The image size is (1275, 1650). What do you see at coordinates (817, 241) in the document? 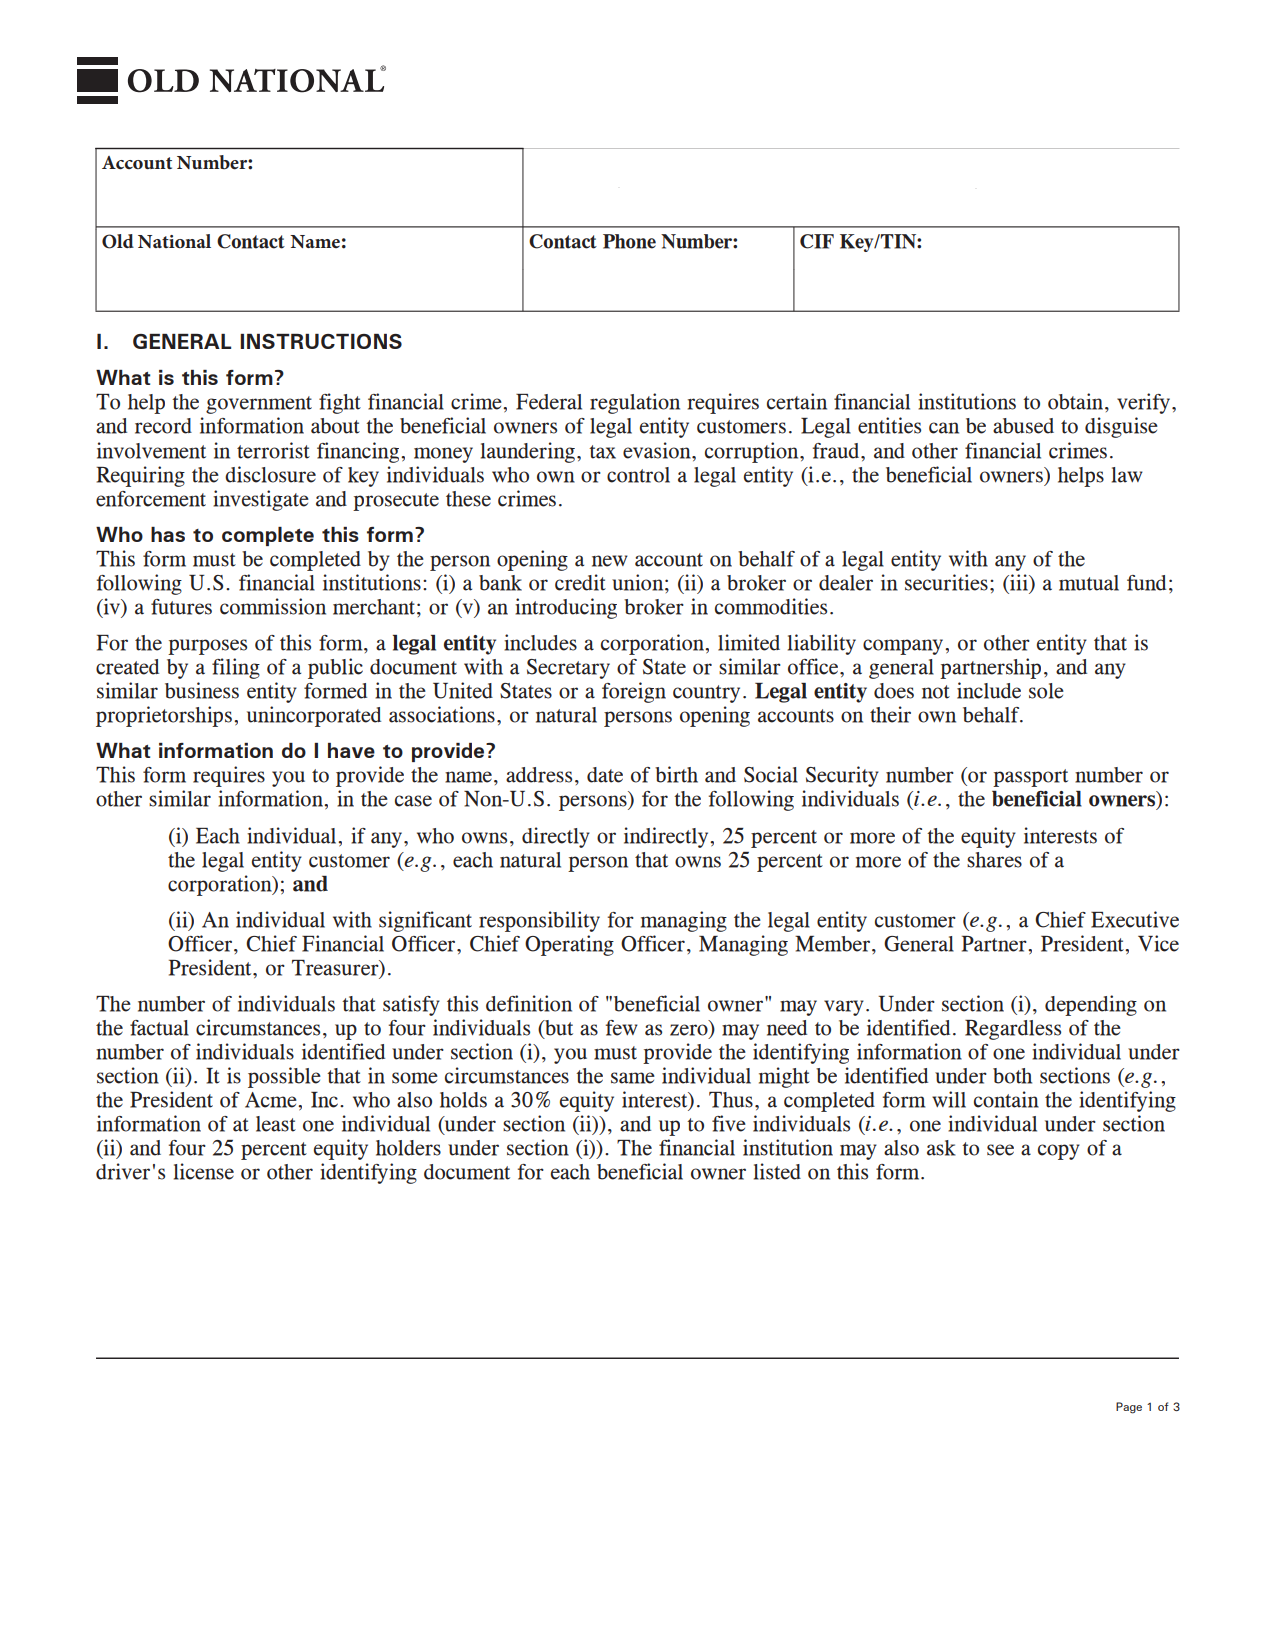
I see `CIF` at bounding box center [817, 241].
